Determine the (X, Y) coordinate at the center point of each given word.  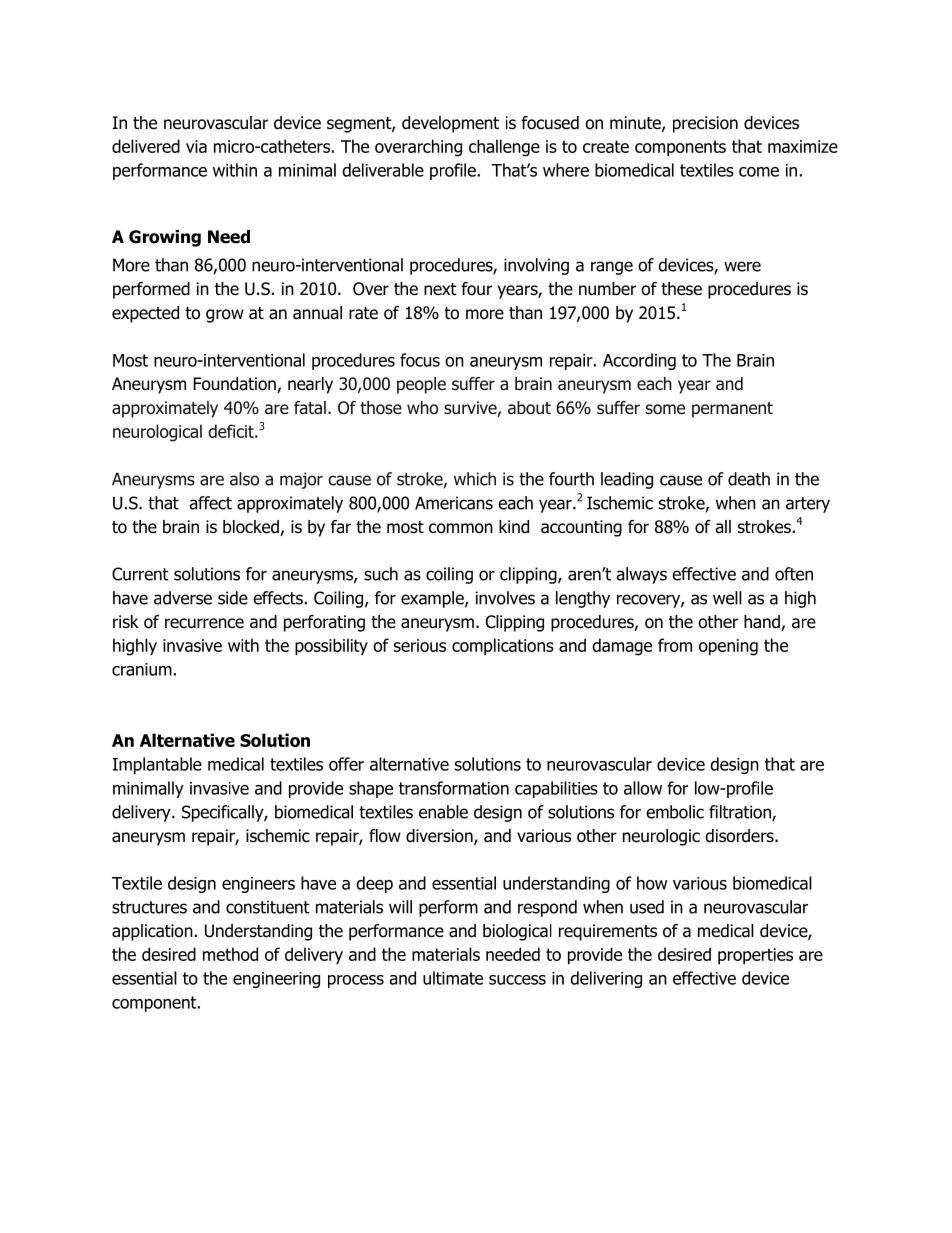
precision (705, 124)
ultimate (453, 978)
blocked (252, 528)
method (230, 954)
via (196, 146)
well (727, 598)
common (461, 528)
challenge (504, 148)
